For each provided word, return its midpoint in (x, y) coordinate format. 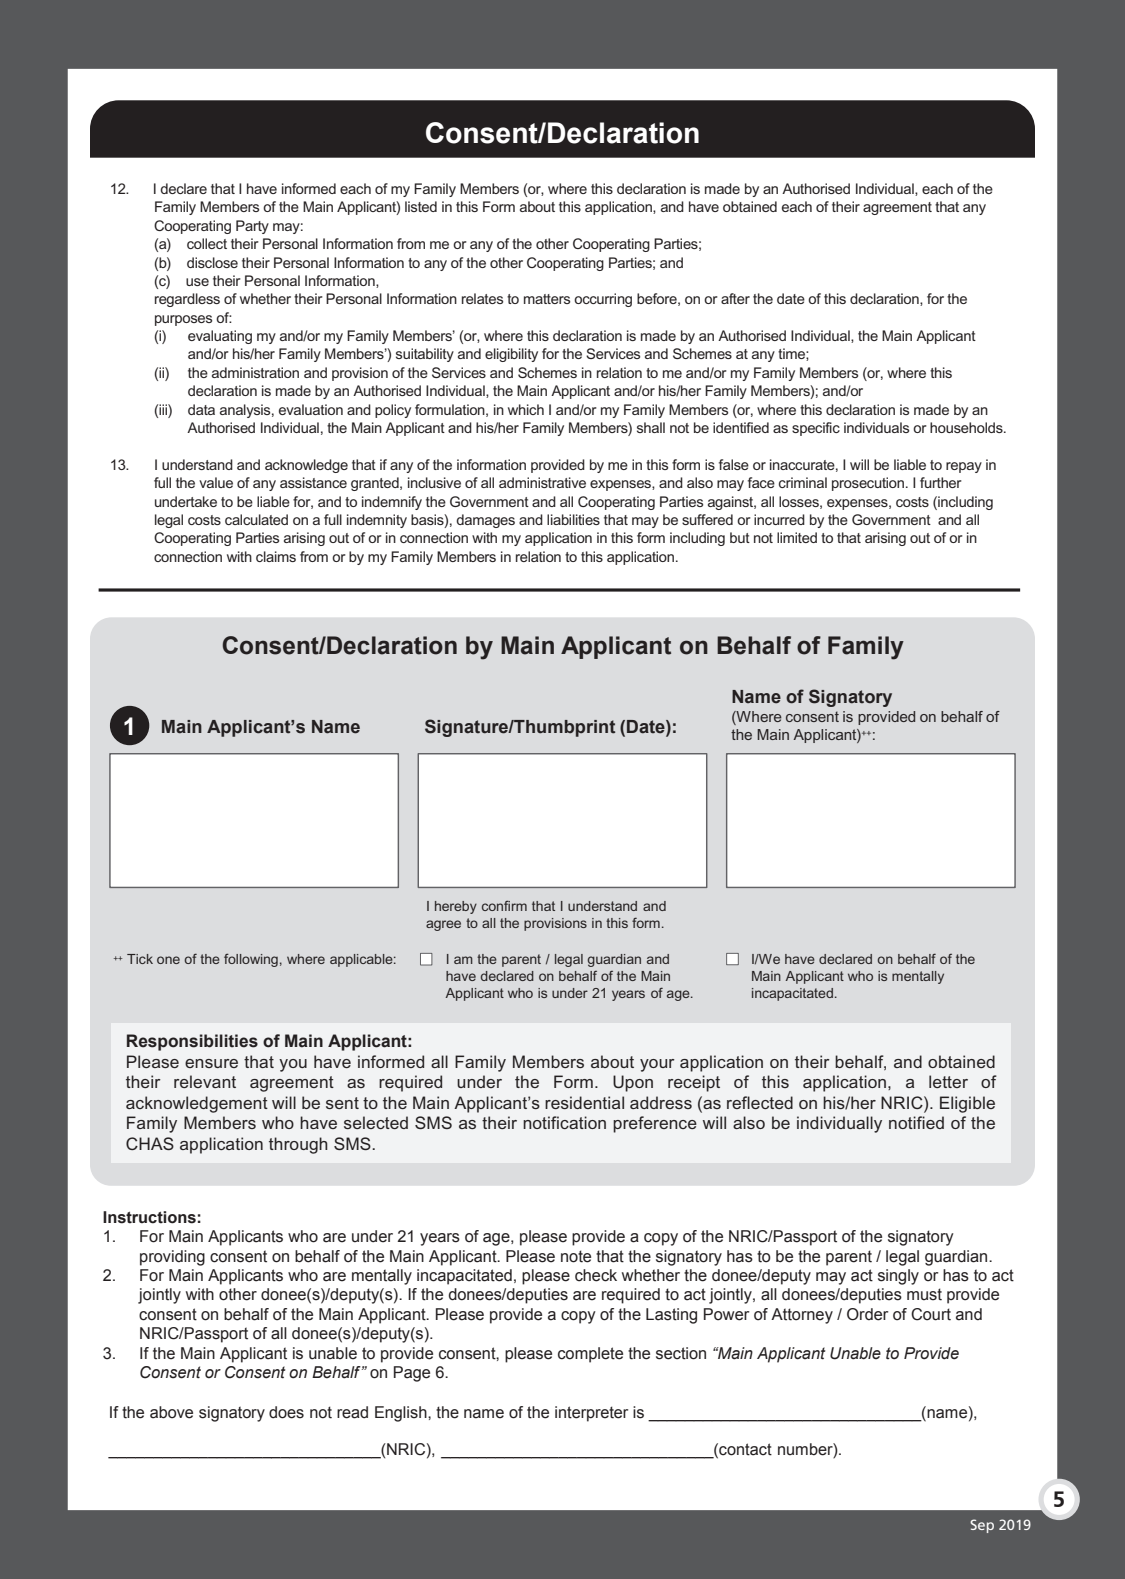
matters (547, 299)
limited (797, 537)
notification (564, 1122)
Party (252, 227)
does (286, 1412)
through (298, 1145)
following (251, 960)
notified (916, 1122)
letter (948, 1081)
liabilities (573, 519)
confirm (504, 905)
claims (276, 556)
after (735, 298)
